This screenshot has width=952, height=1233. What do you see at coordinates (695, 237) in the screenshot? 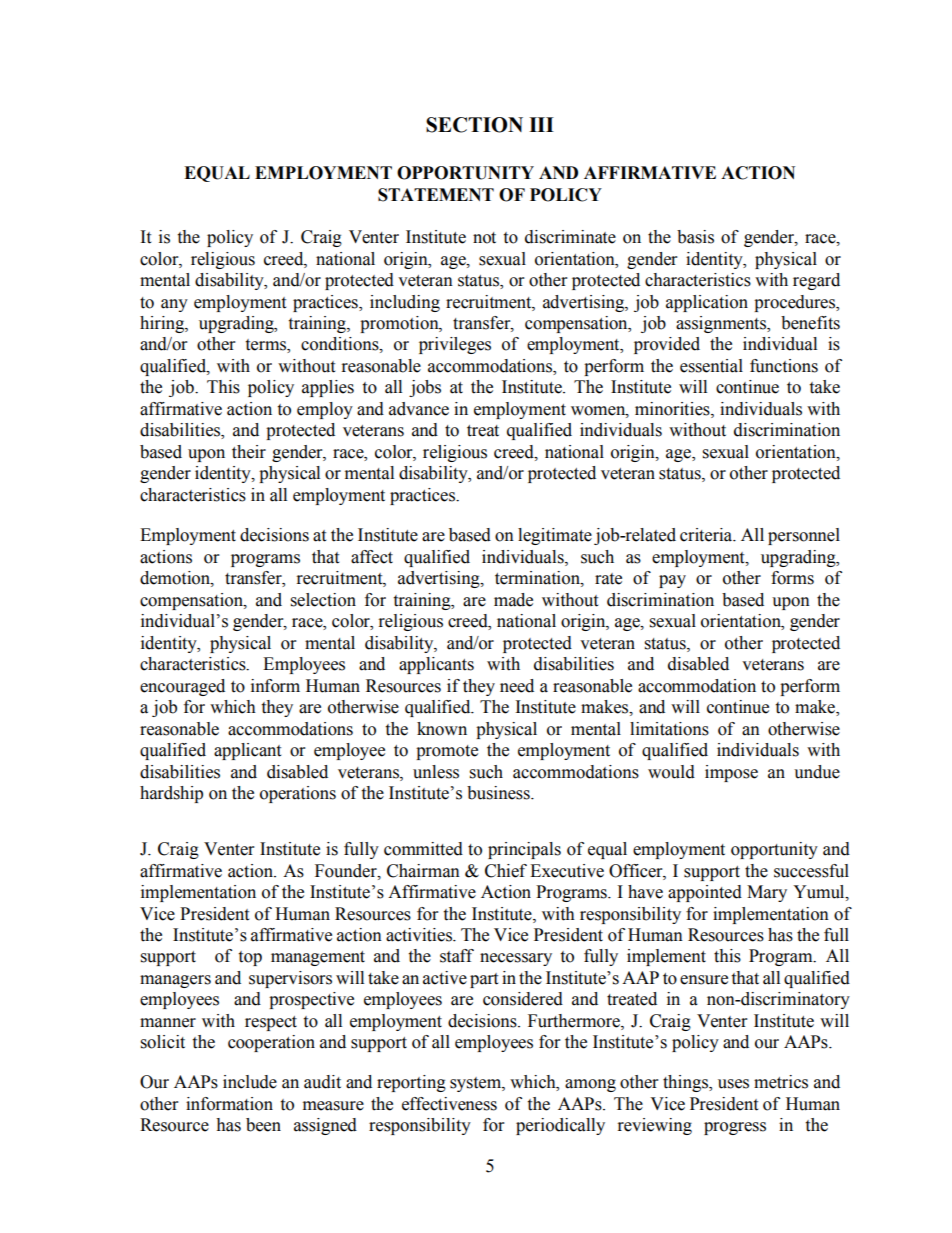
I see `basis` at bounding box center [695, 237].
